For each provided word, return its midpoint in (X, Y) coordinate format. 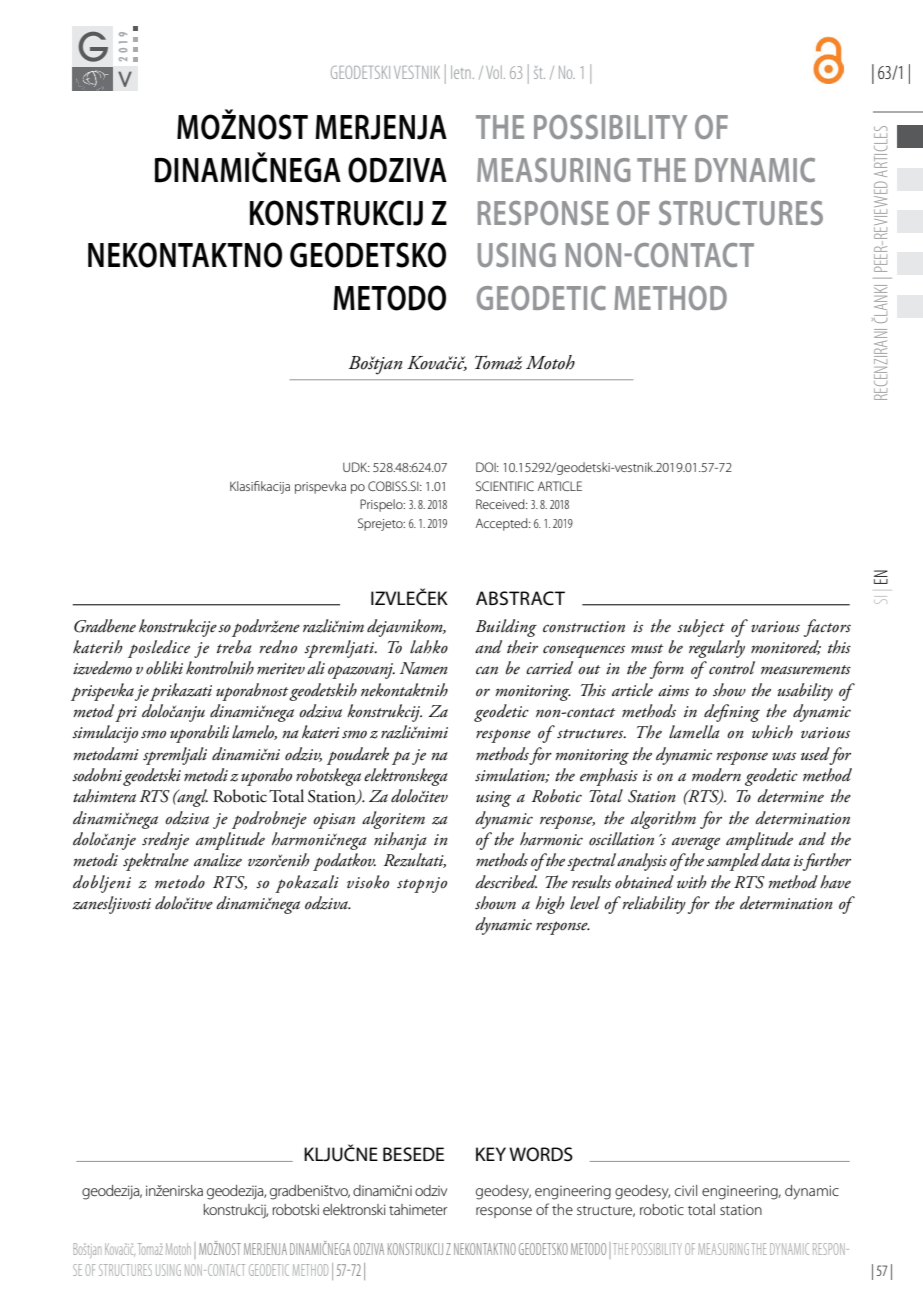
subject (701, 628)
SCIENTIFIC (505, 486)
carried (549, 667)
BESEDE (413, 1154)
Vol (494, 72)
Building (506, 628)
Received (501, 504)
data (775, 859)
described (506, 882)
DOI (487, 467)
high (550, 905)
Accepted (502, 524)
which (772, 731)
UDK (356, 467)
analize (218, 860)
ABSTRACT (520, 598)
